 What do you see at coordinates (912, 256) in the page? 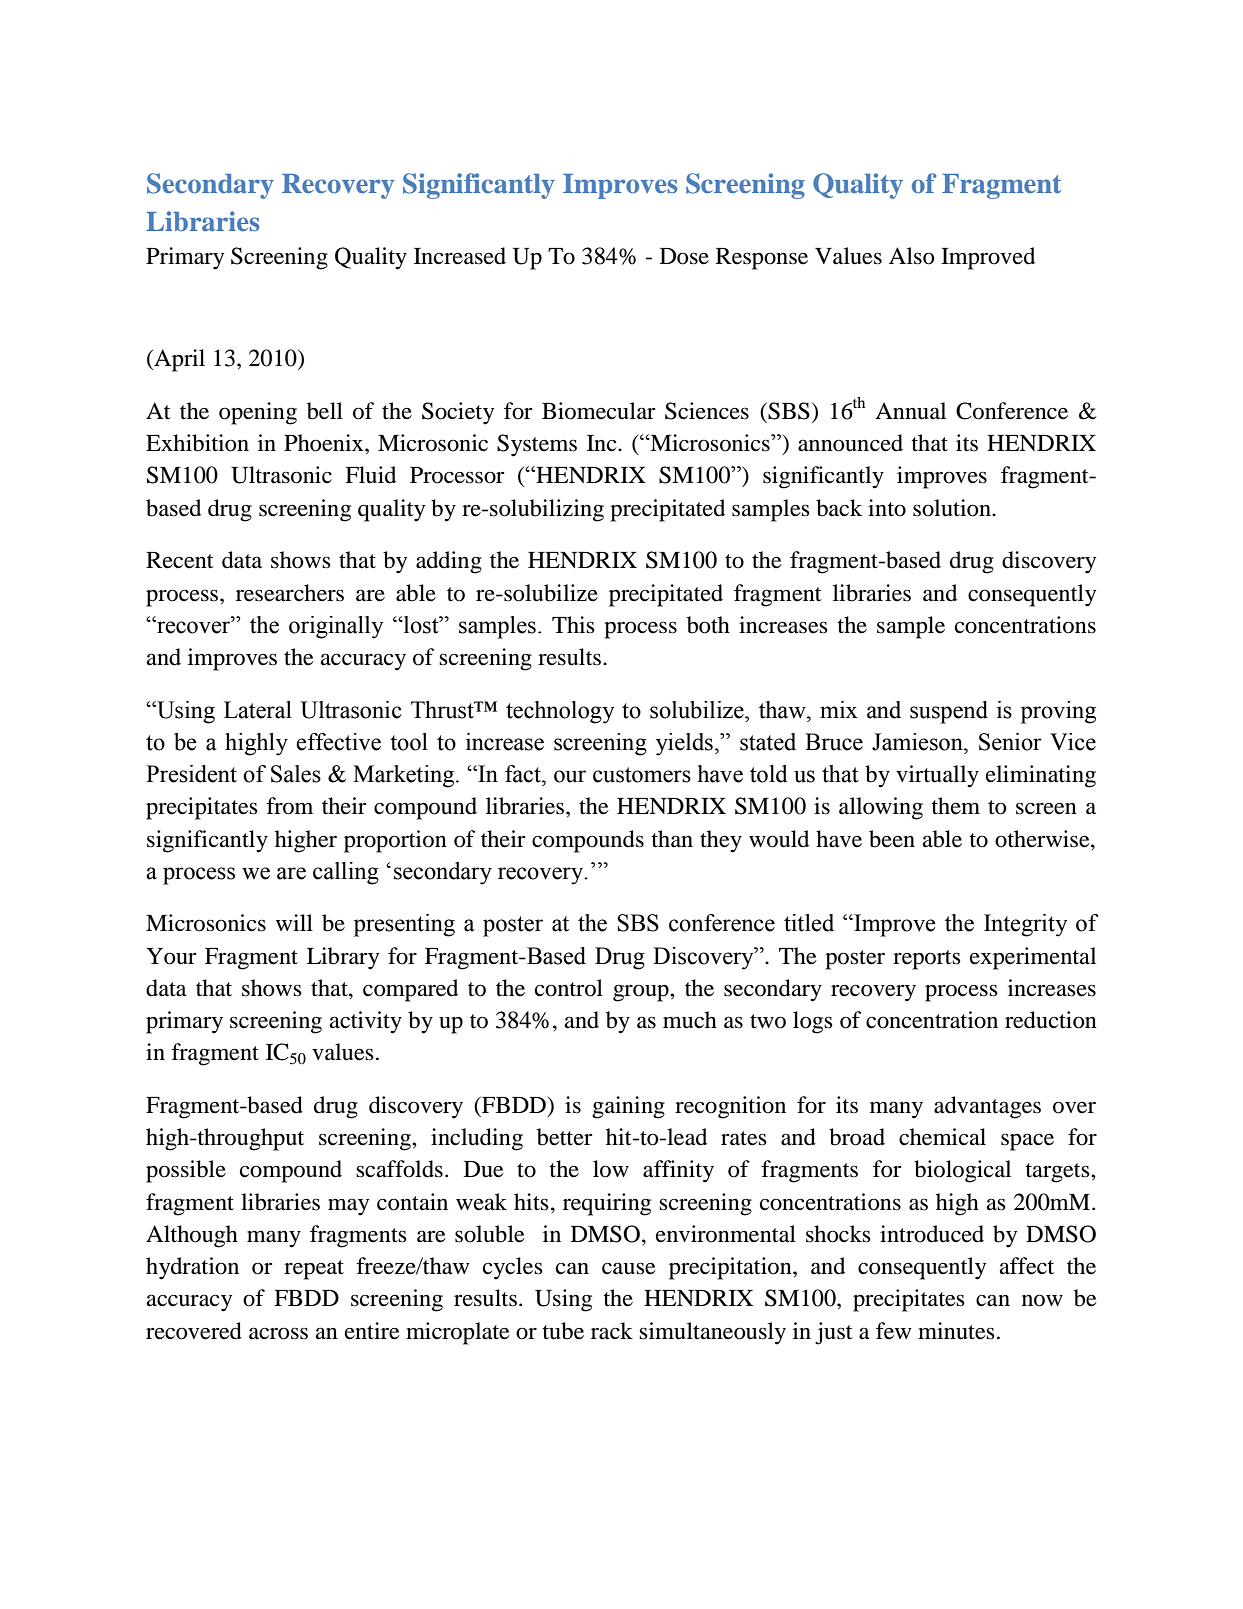
I see `Also` at bounding box center [912, 256].
